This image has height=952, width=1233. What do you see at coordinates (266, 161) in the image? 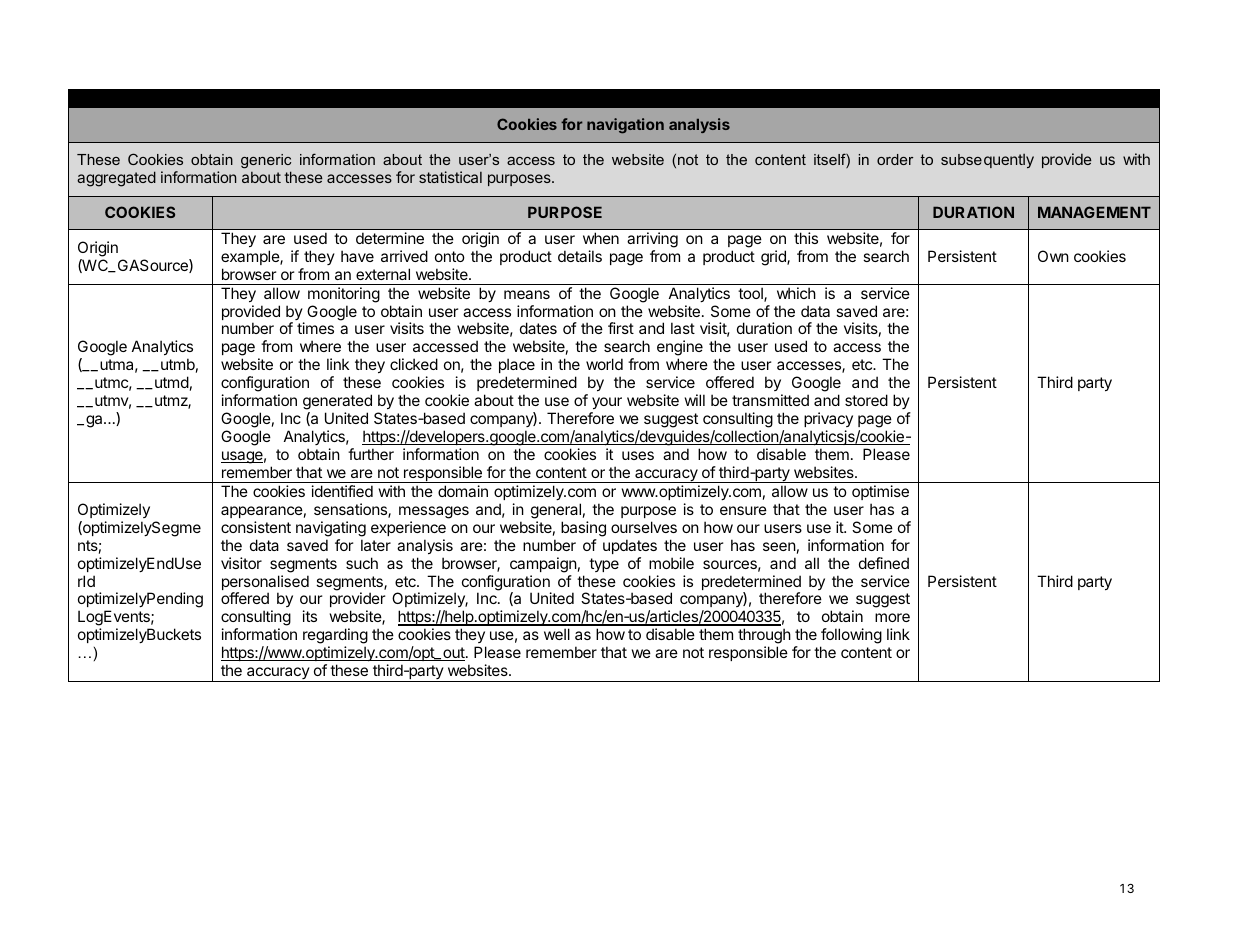
I see `generic` at bounding box center [266, 161].
